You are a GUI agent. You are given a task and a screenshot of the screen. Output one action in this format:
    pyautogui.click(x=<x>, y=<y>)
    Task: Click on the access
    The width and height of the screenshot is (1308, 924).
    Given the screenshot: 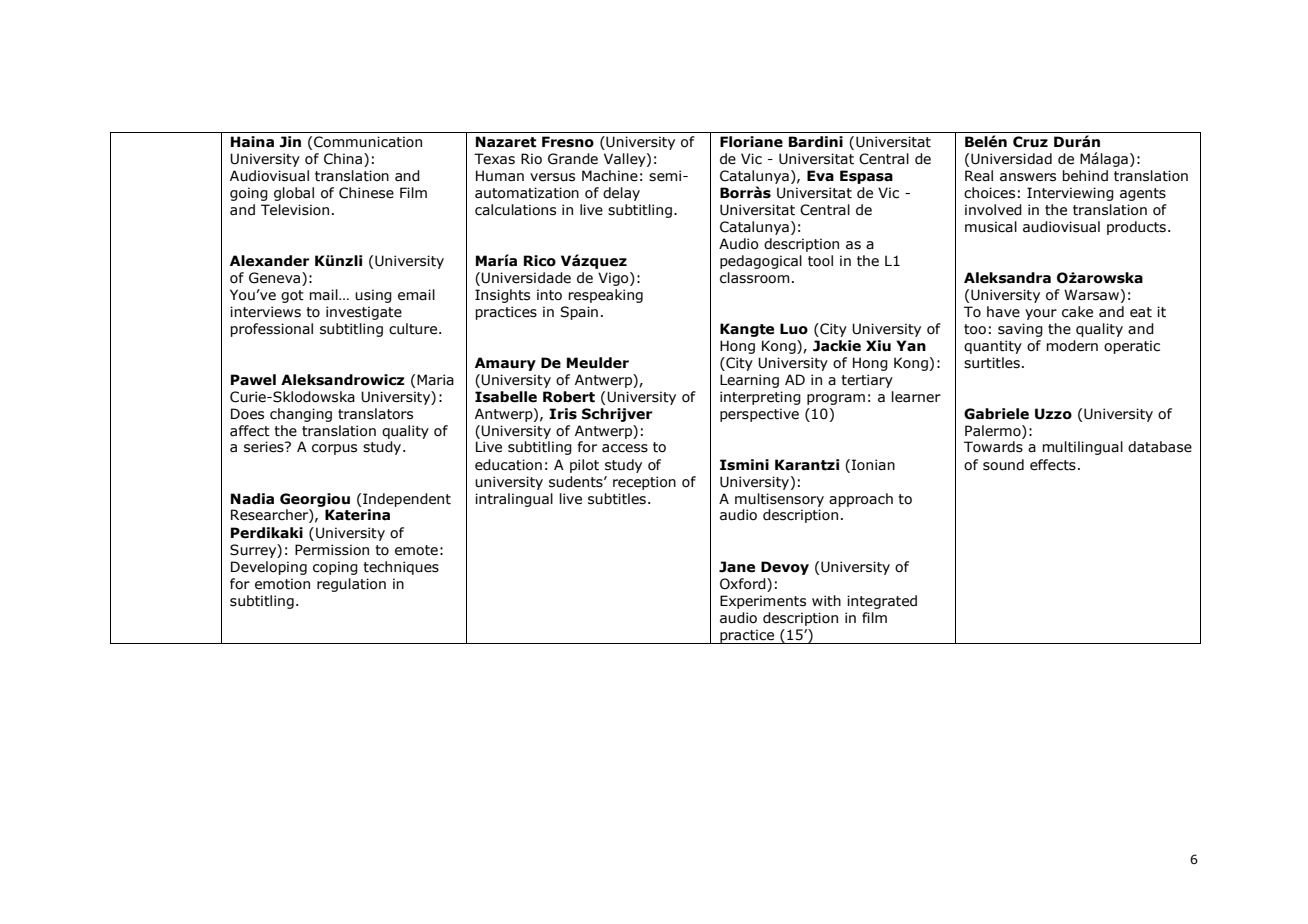 What is the action you would take?
    pyautogui.click(x=625, y=448)
